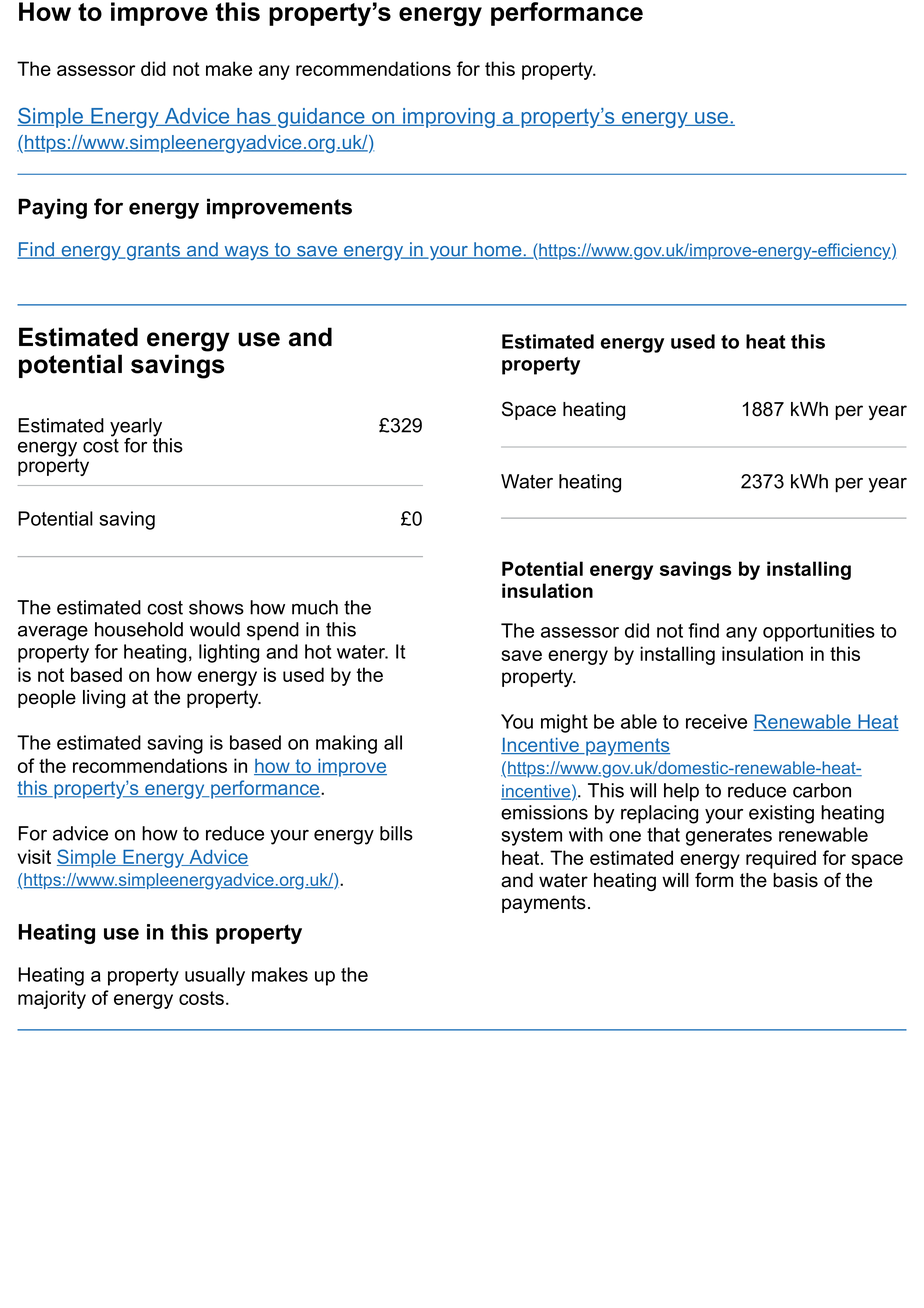  What do you see at coordinates (254, 117) in the page?
I see `has` at bounding box center [254, 117].
